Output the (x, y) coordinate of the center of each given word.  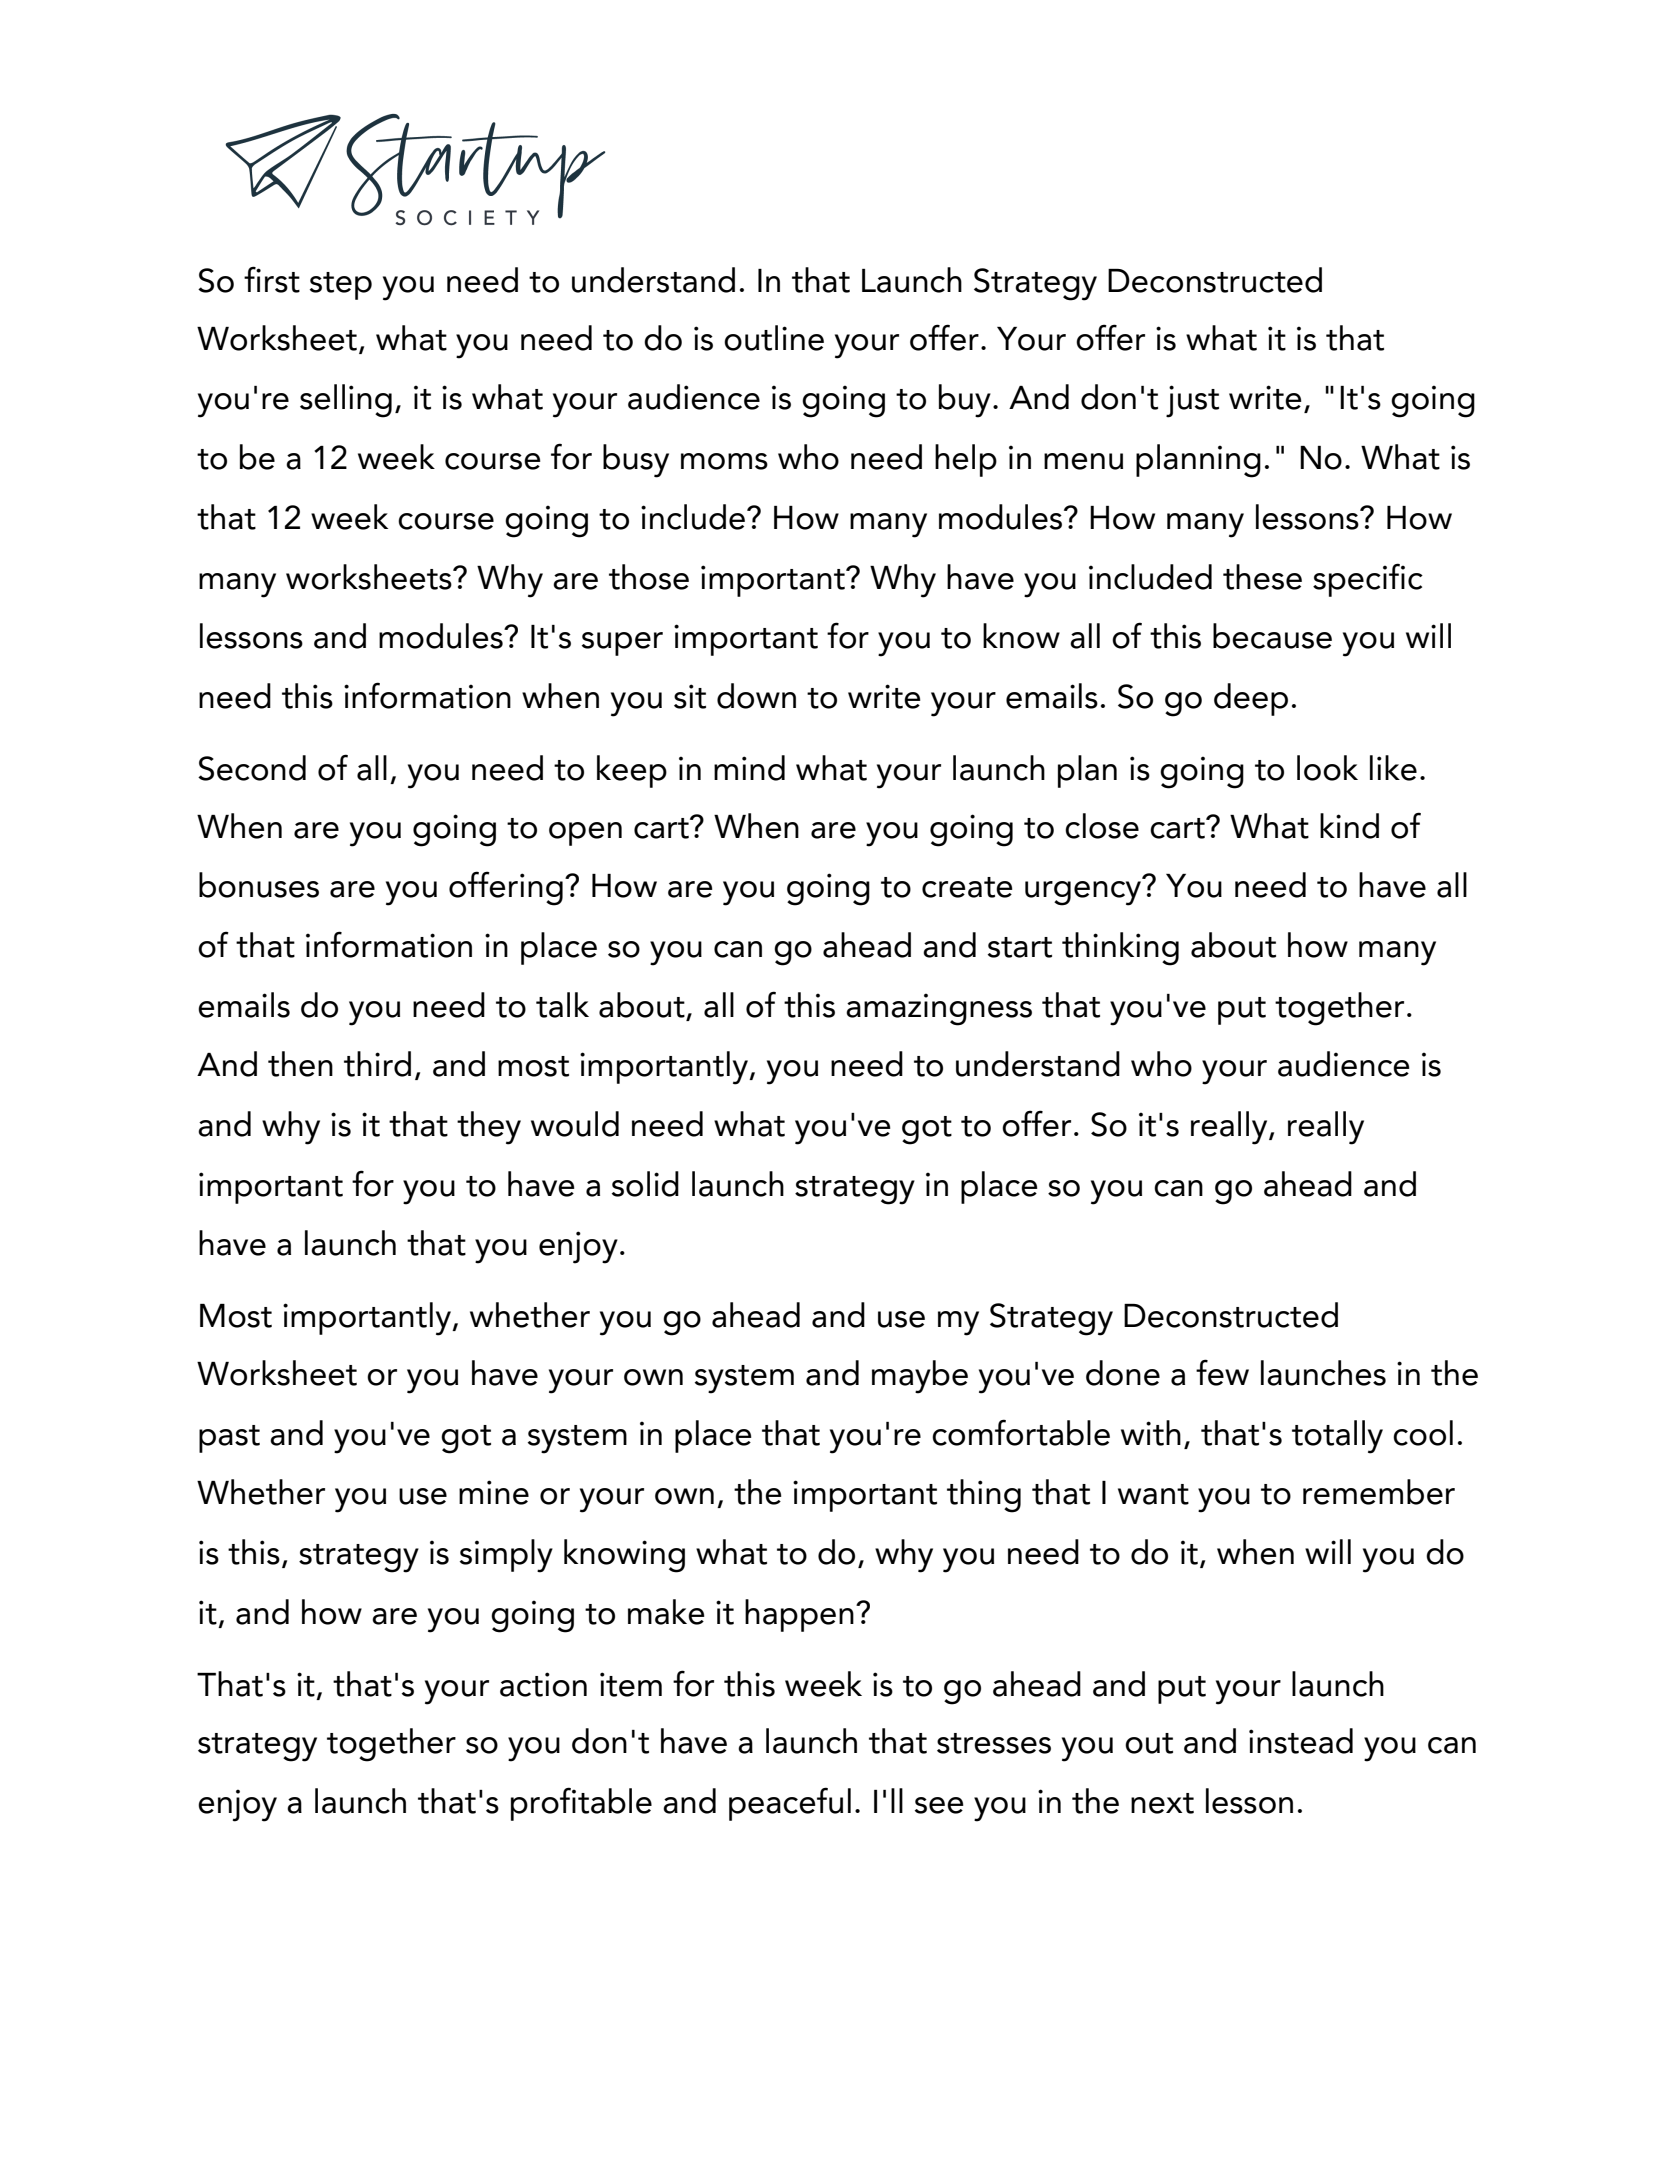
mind (749, 768)
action (543, 1684)
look (1327, 768)
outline (774, 338)
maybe (920, 1377)
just (1192, 401)
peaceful (790, 1804)
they (489, 1128)
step (341, 286)
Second (252, 768)
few (1222, 1372)
